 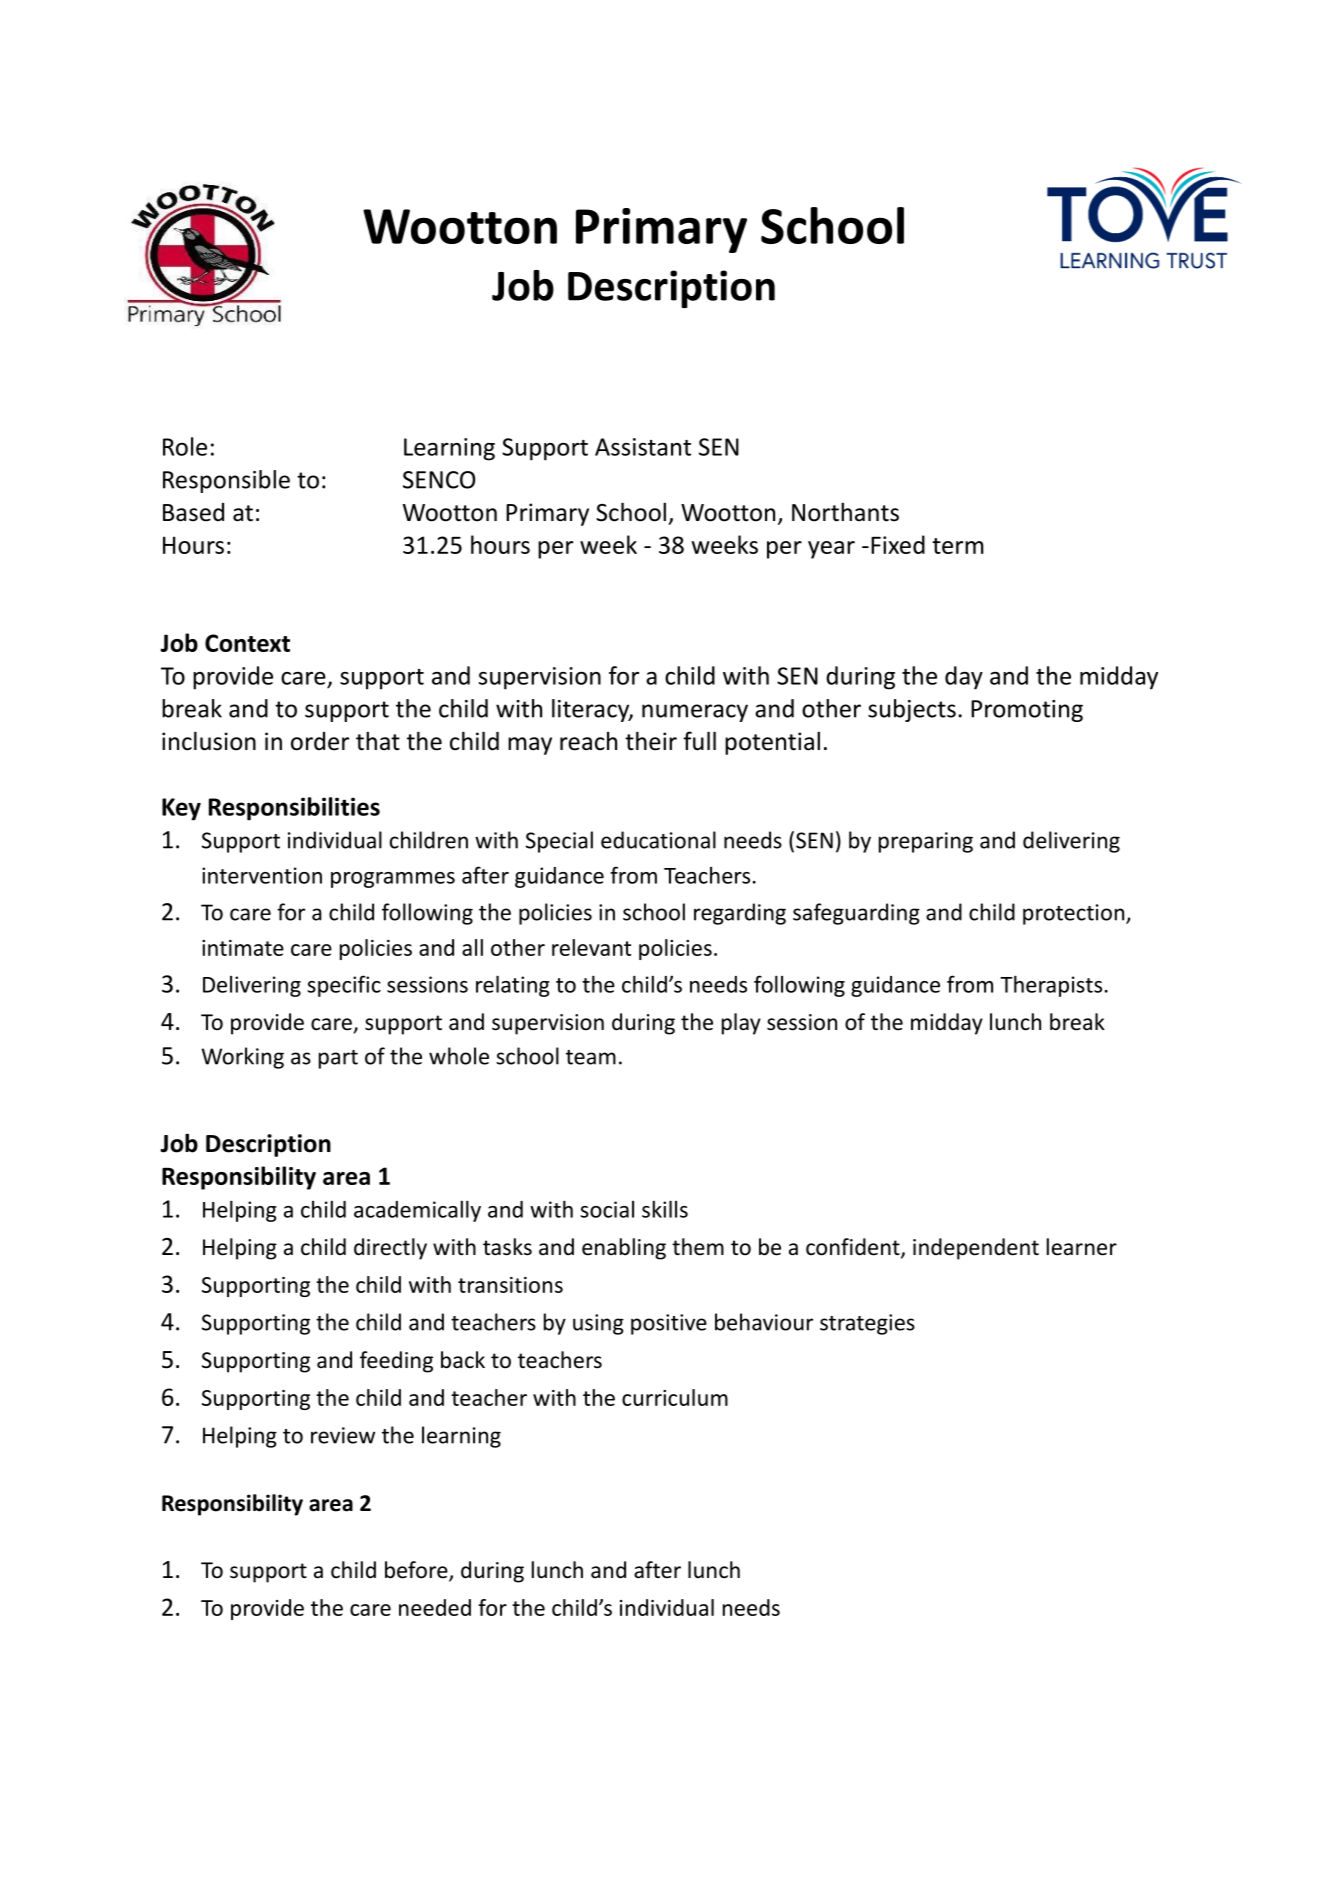 What do you see at coordinates (417, 1571) in the screenshot?
I see `before` at bounding box center [417, 1571].
